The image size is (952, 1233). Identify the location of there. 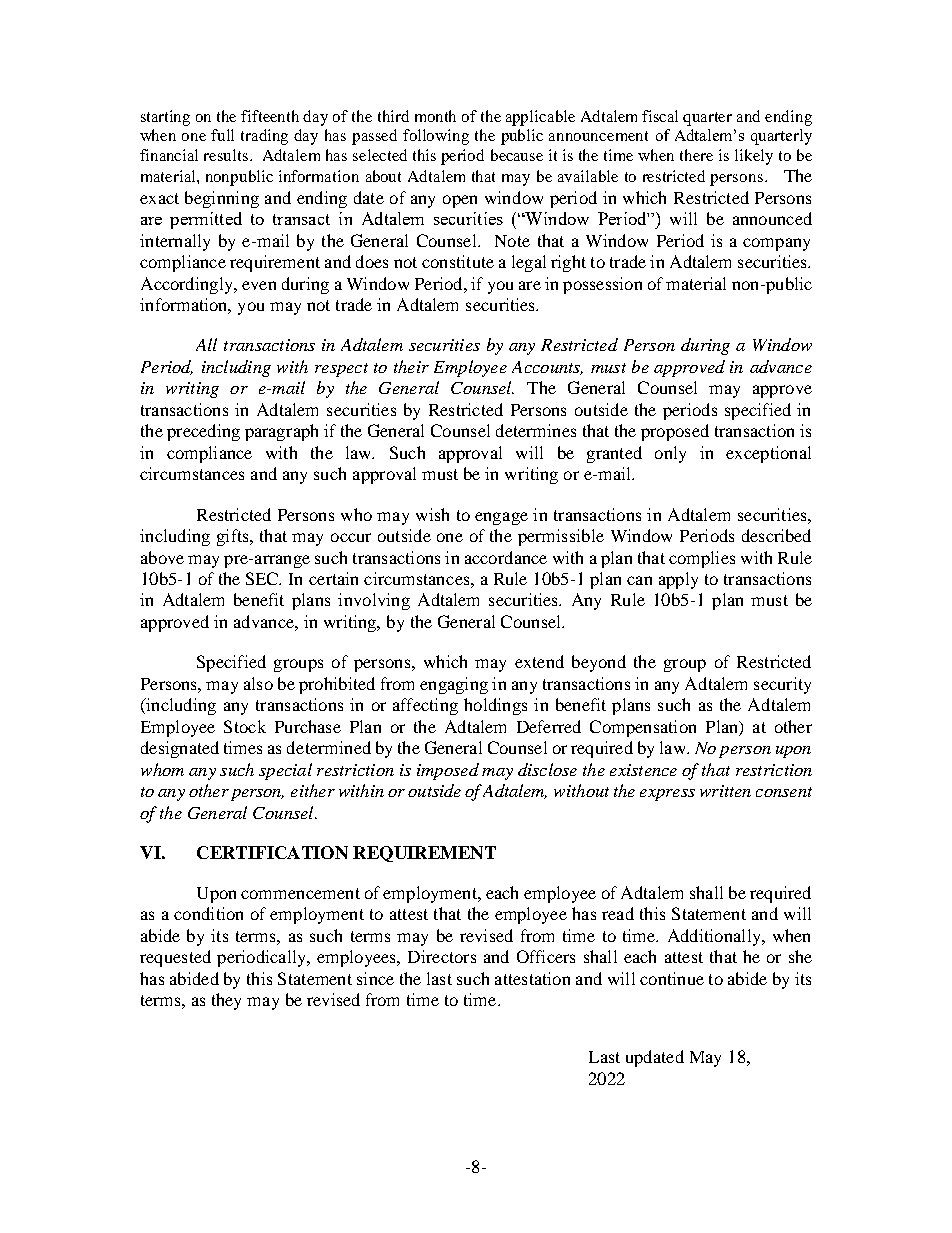
(696, 155).
